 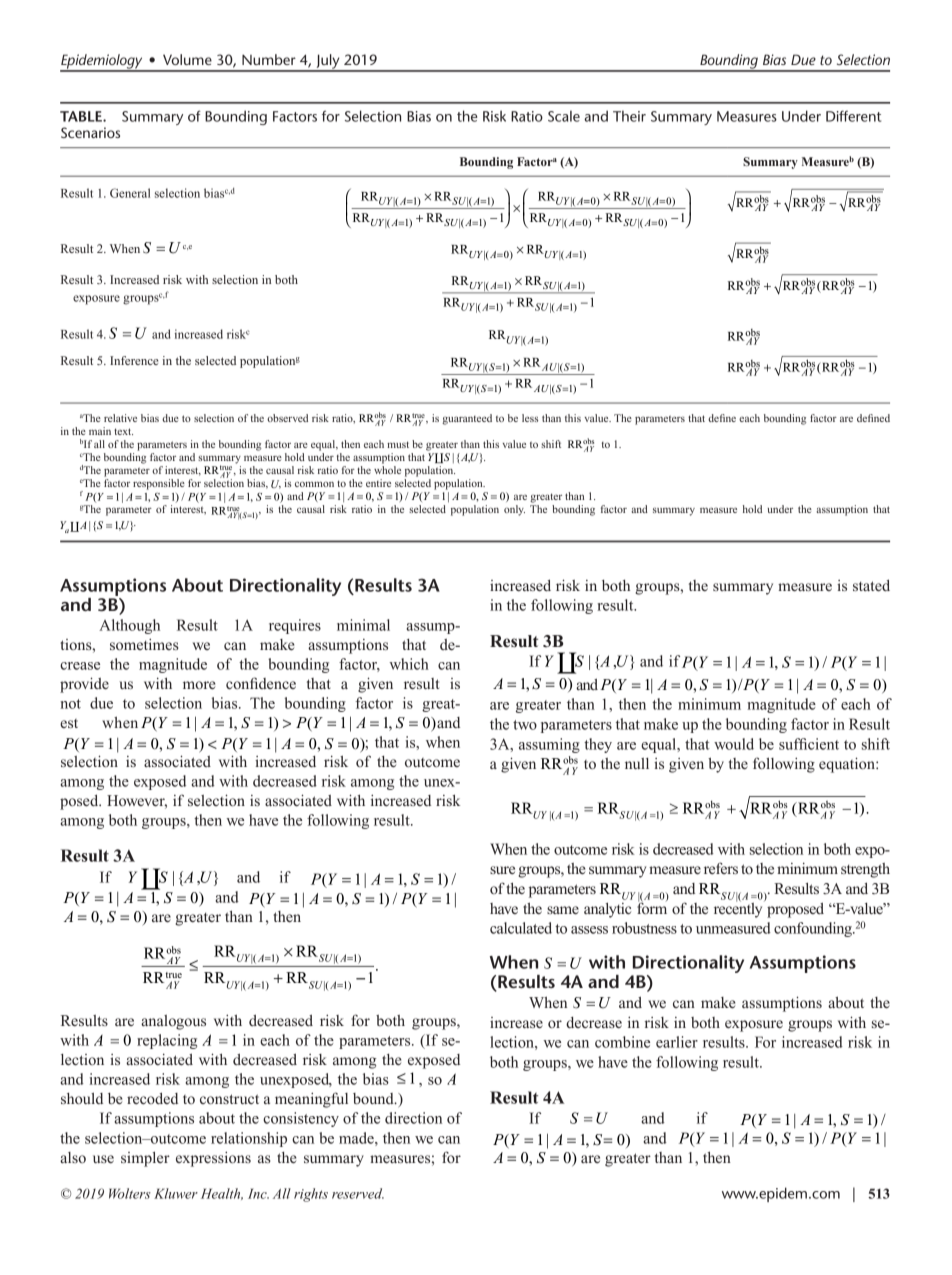 I want to click on Different, so click(x=853, y=116).
